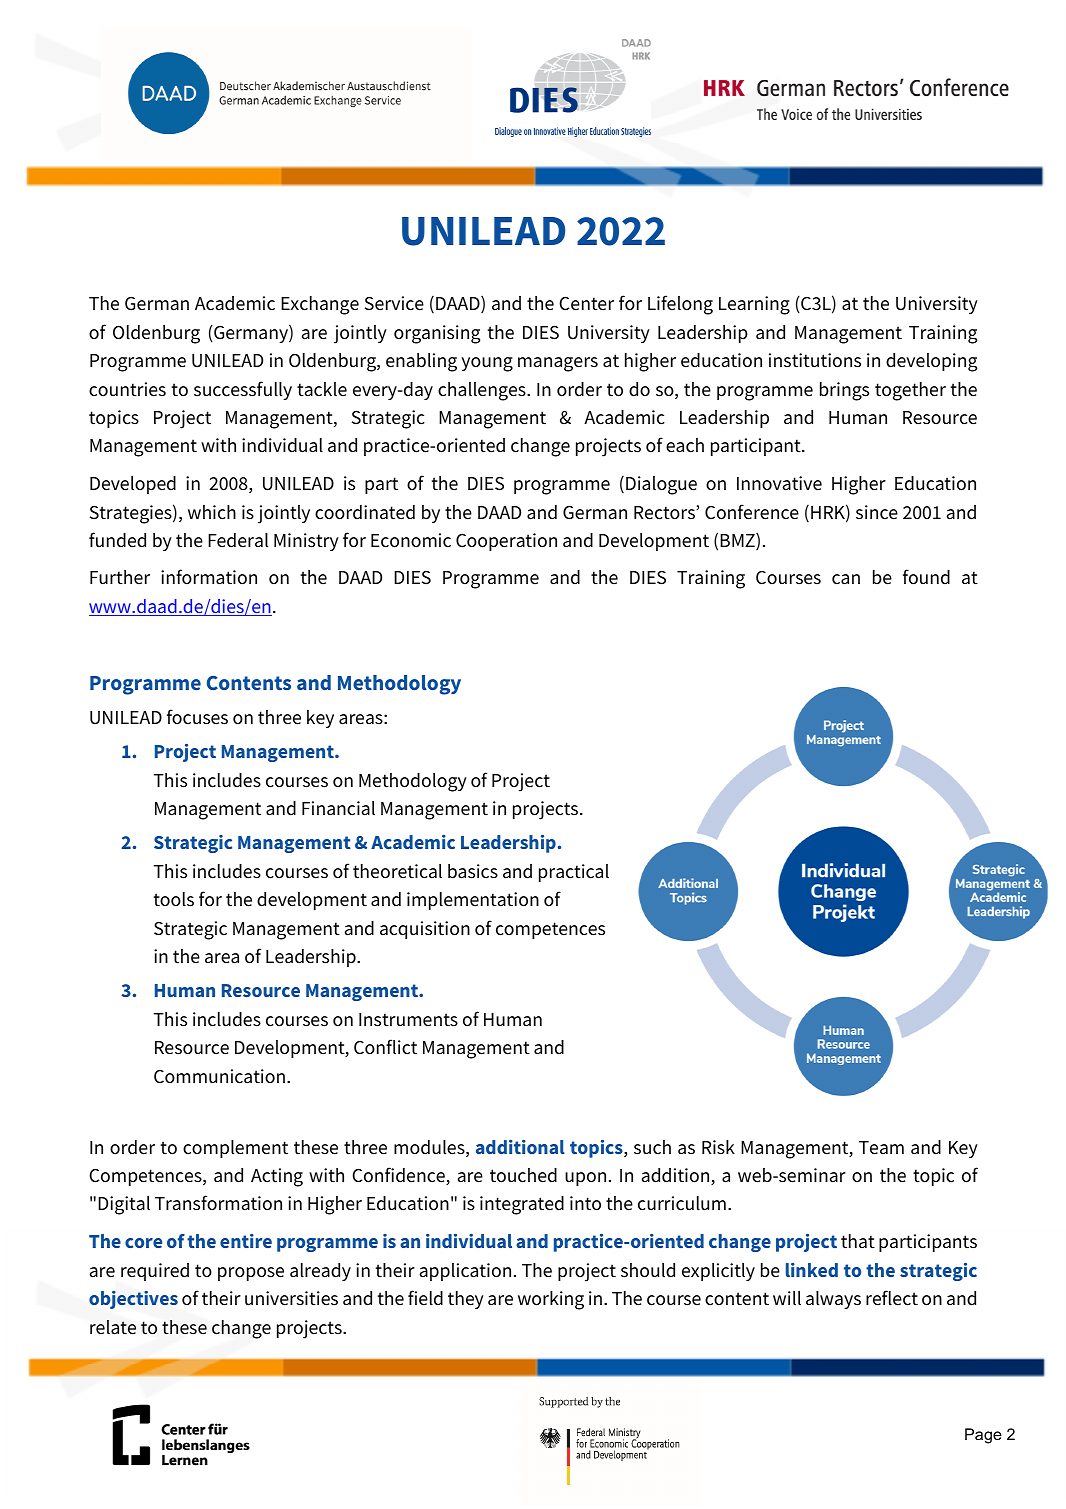 This image has width=1066, height=1509. I want to click on that, so click(858, 1241).
